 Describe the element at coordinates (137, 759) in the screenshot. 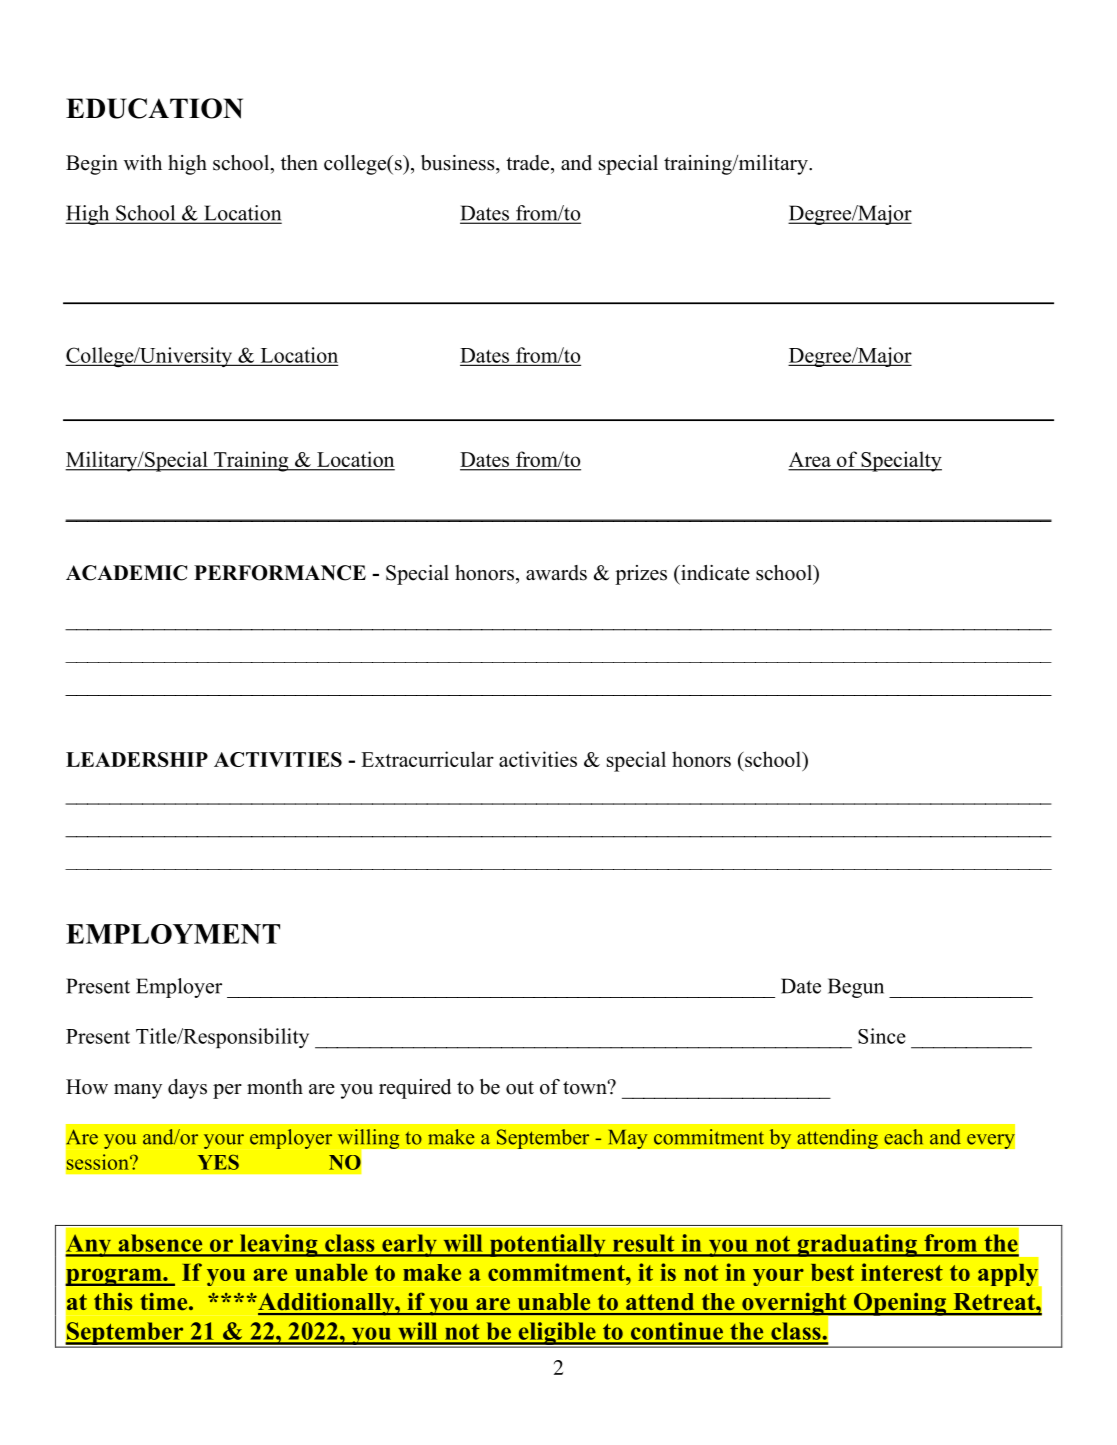

I see `LEADERSHIP` at that location.
